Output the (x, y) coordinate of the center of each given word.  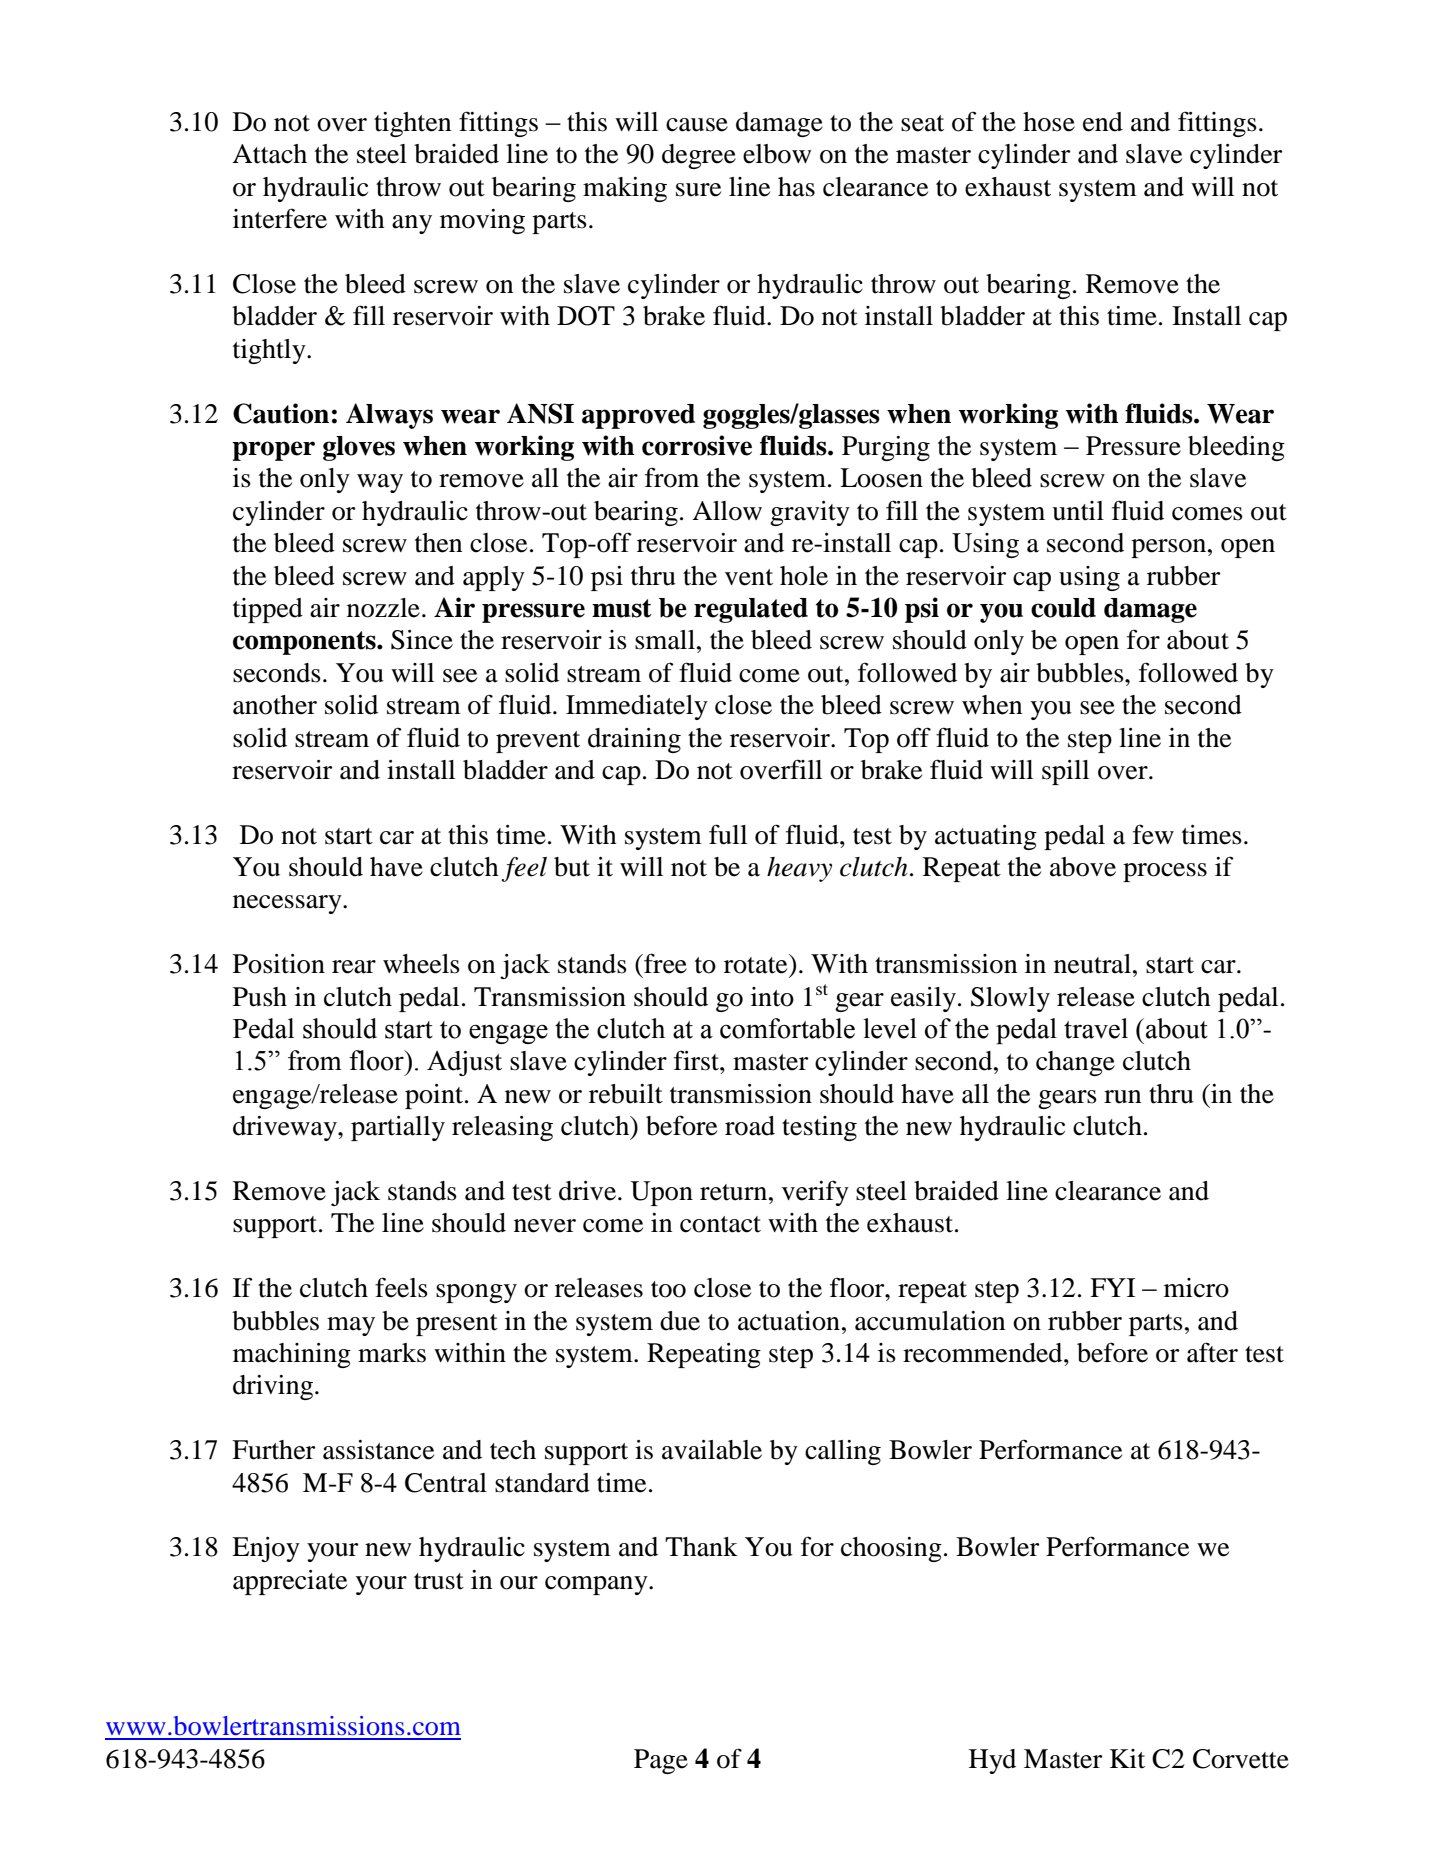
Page (661, 1761)
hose (1049, 122)
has (796, 187)
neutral (1092, 964)
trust (439, 1581)
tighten (412, 124)
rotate (757, 964)
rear (354, 967)
